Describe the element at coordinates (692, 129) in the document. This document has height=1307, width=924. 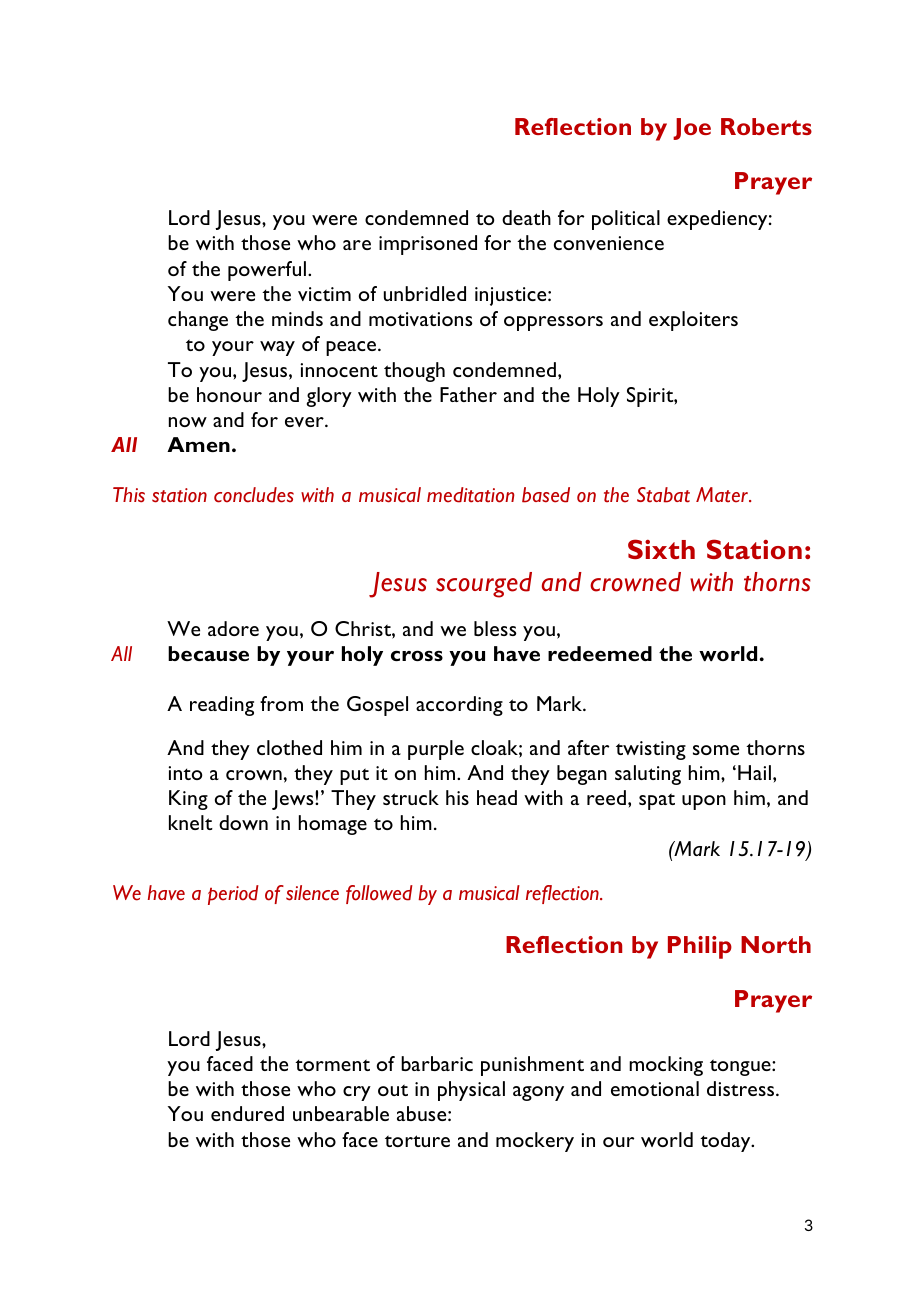
I see `Joe` at that location.
